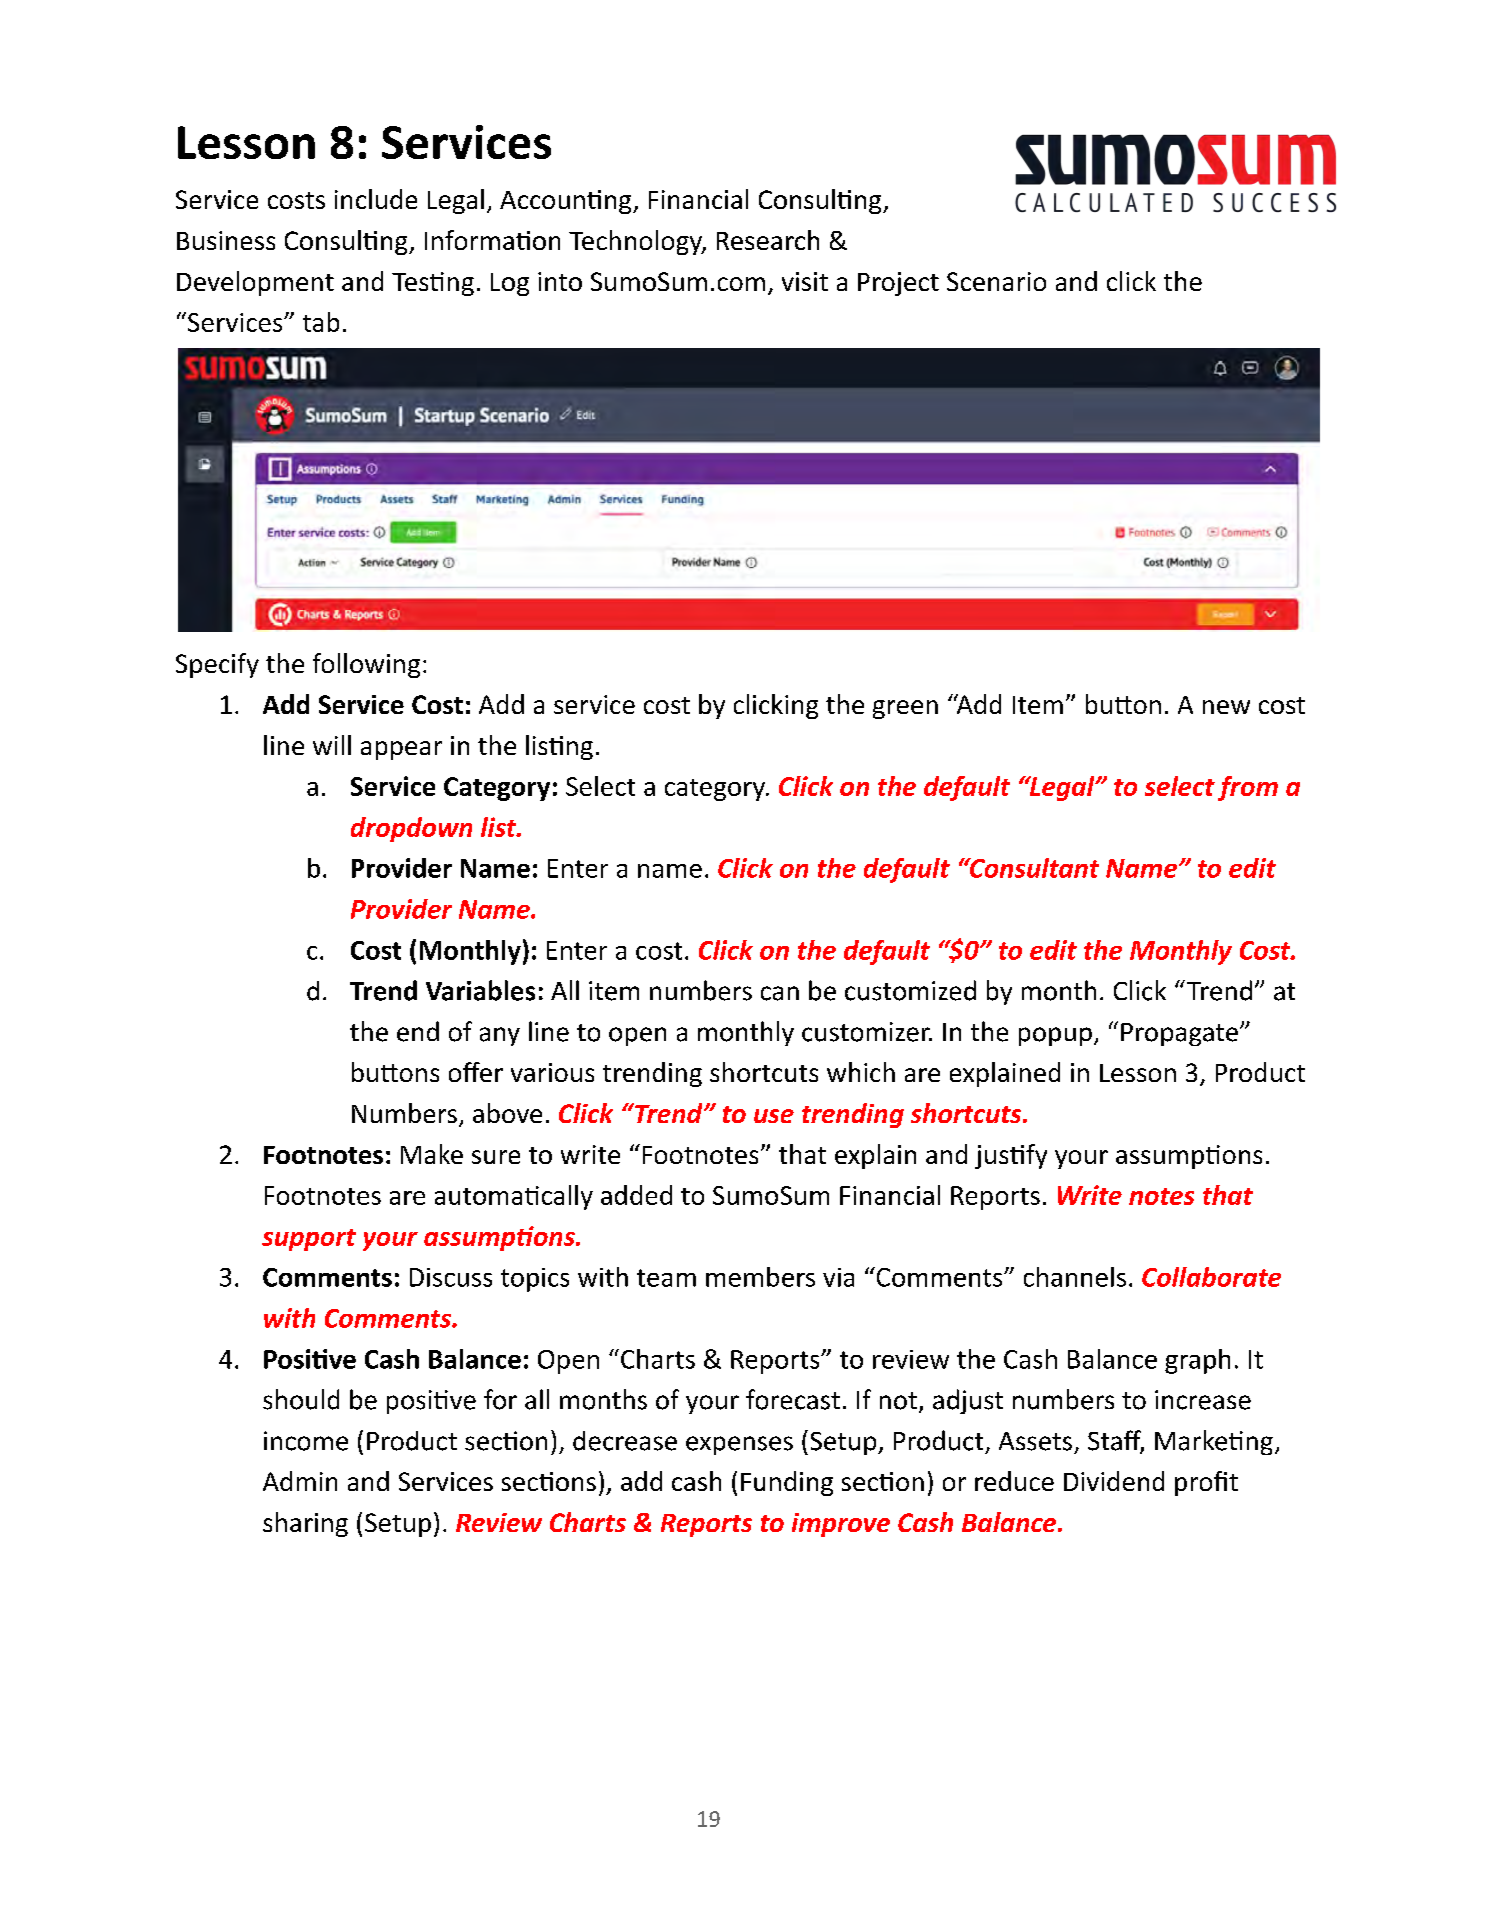 This document has width=1486, height=1923. I want to click on Admin, so click(300, 1481).
